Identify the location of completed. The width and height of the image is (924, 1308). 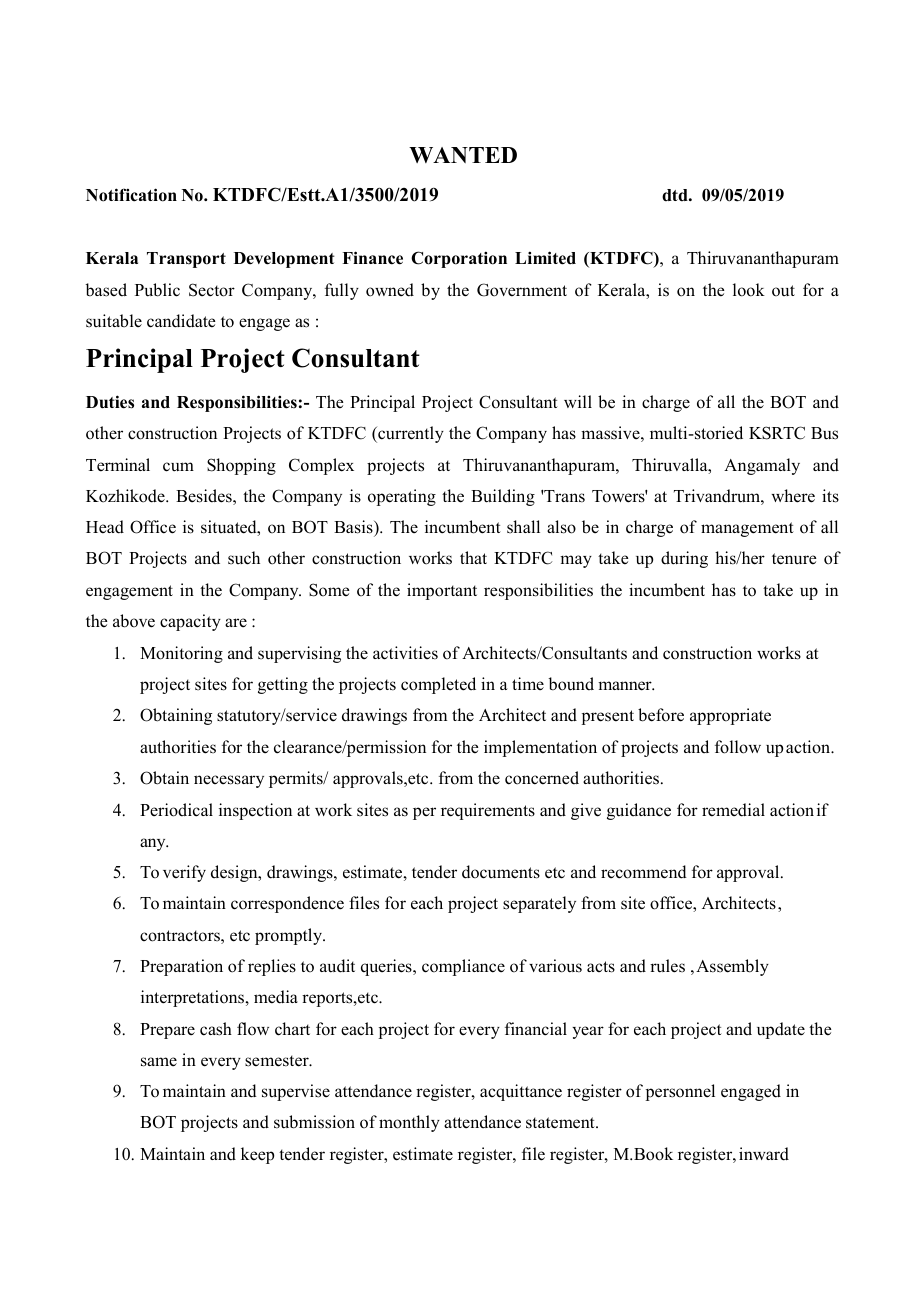
(438, 685).
